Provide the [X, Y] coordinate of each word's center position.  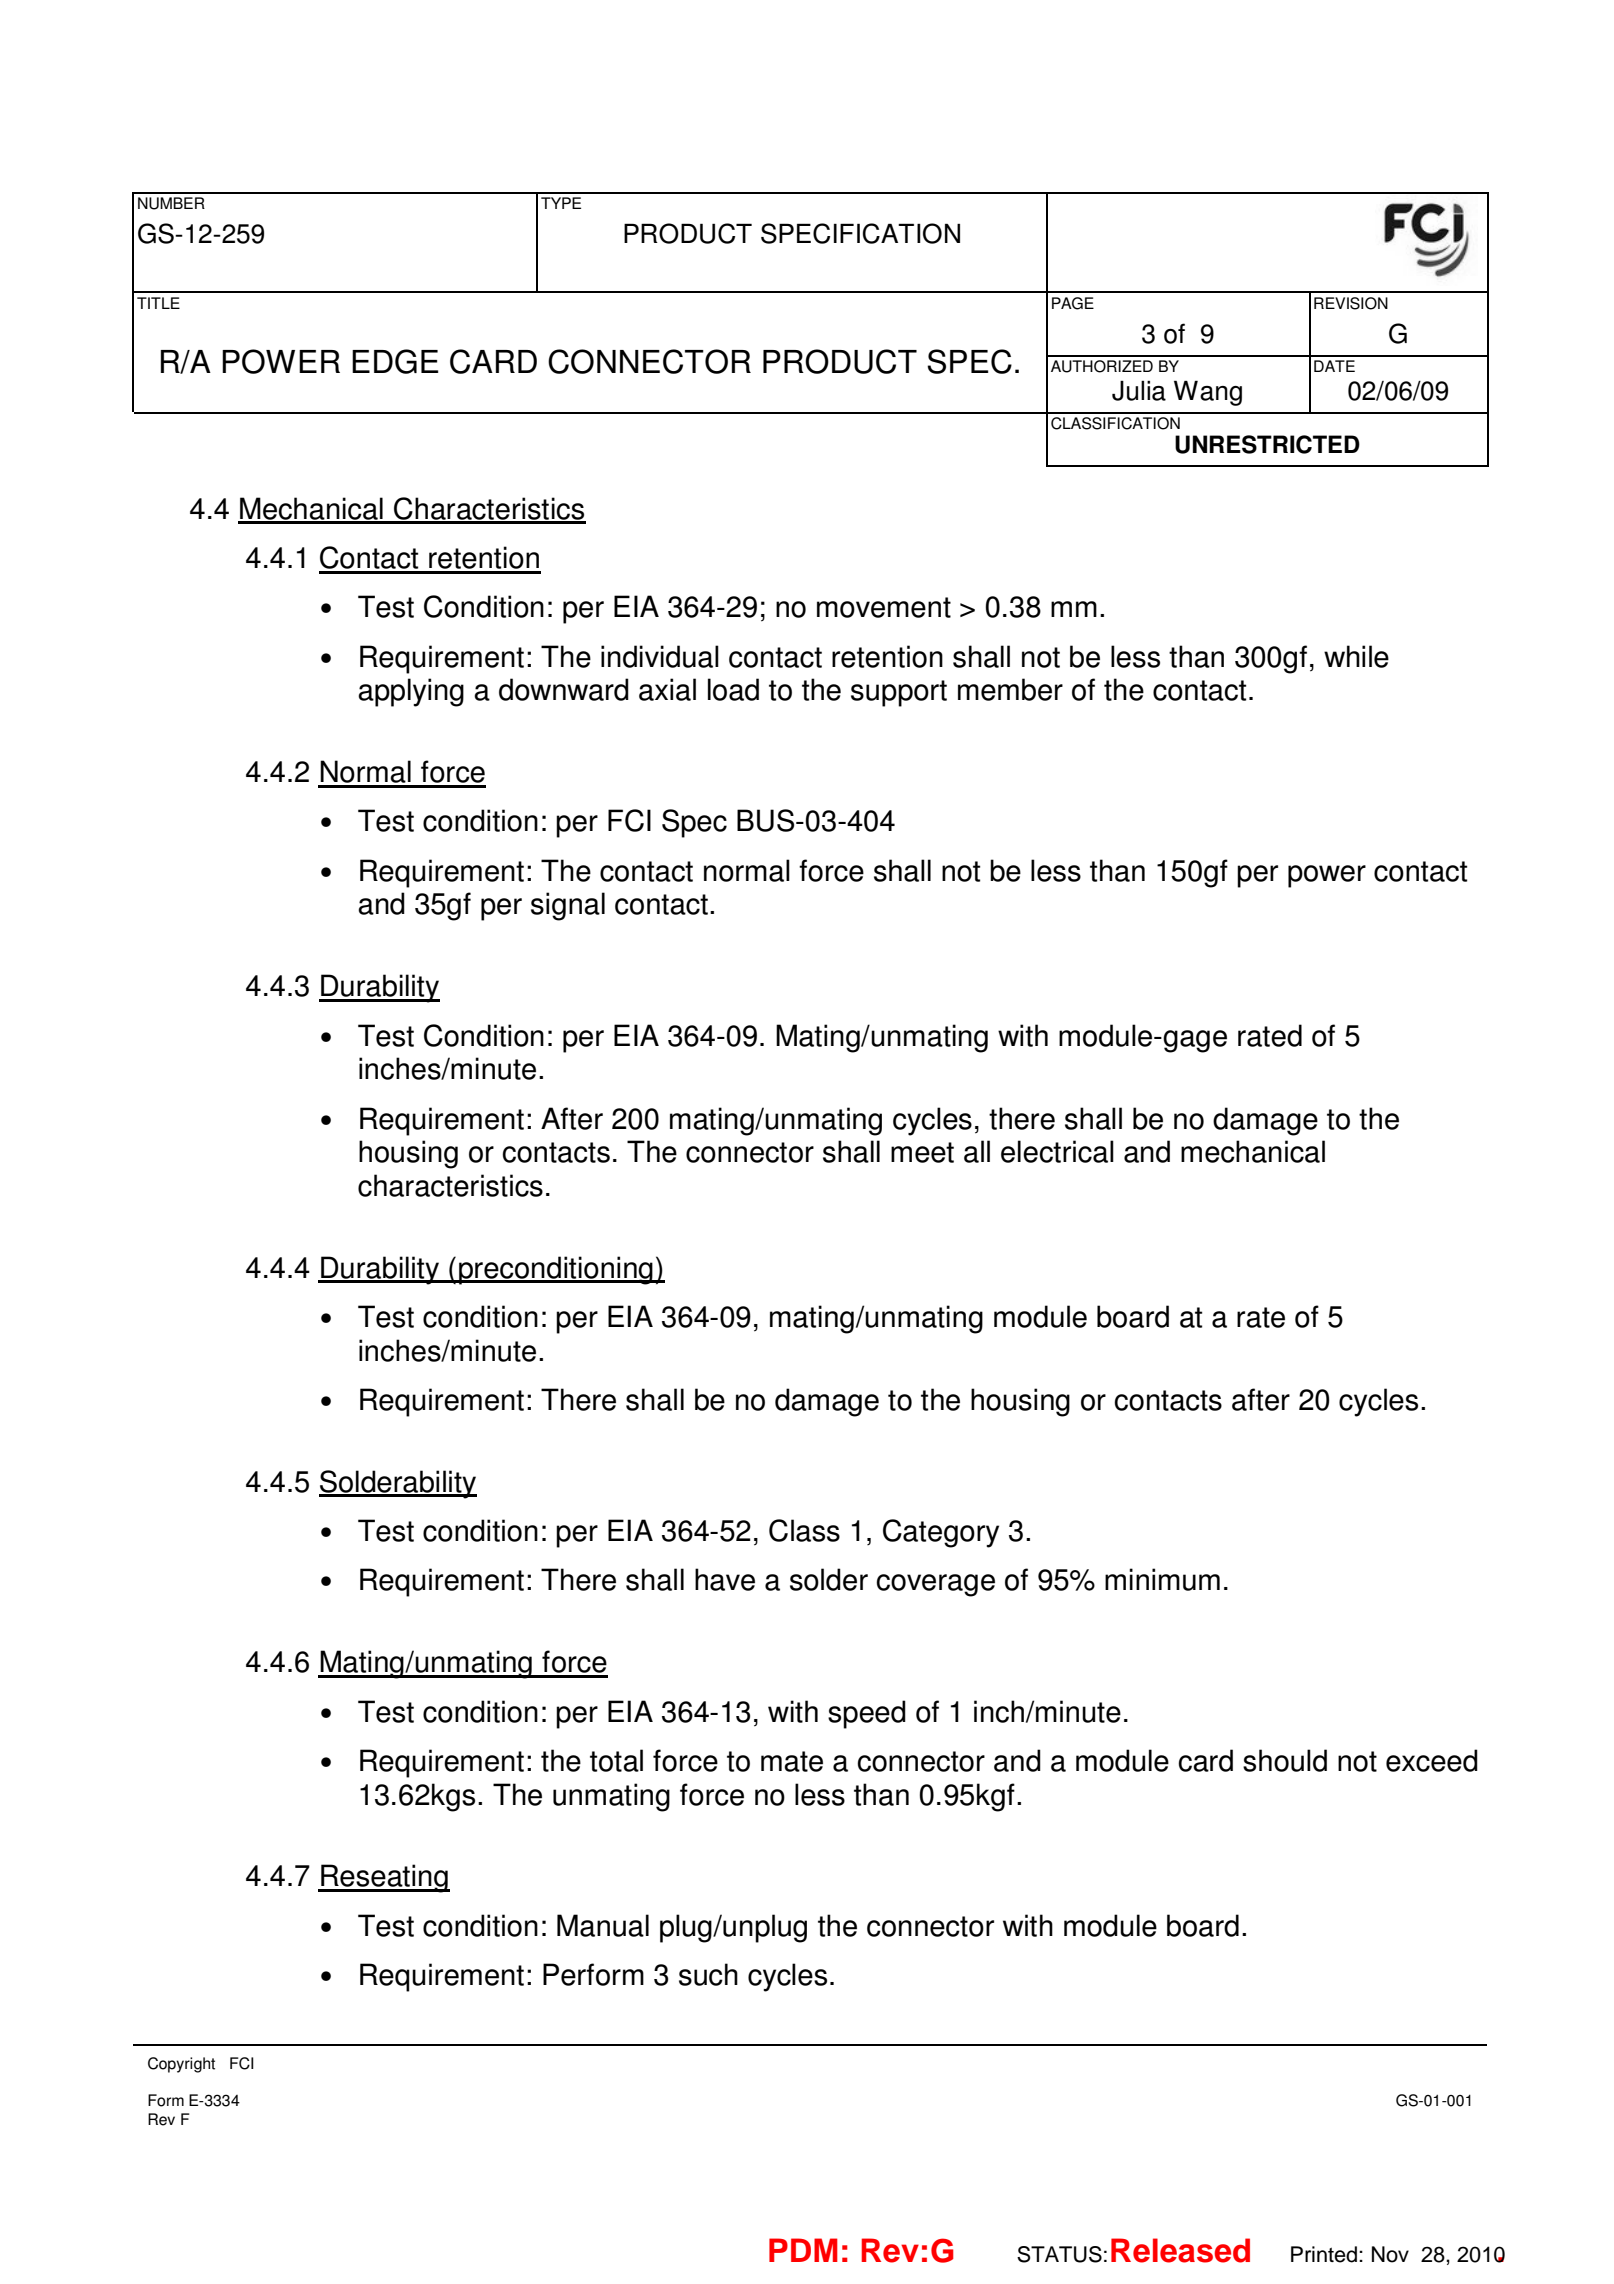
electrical [1057, 1151]
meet [922, 1152]
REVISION [1351, 303]
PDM [803, 2250]
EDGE [395, 361]
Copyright [181, 2065]
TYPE [561, 203]
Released [1180, 2250]
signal [568, 906]
